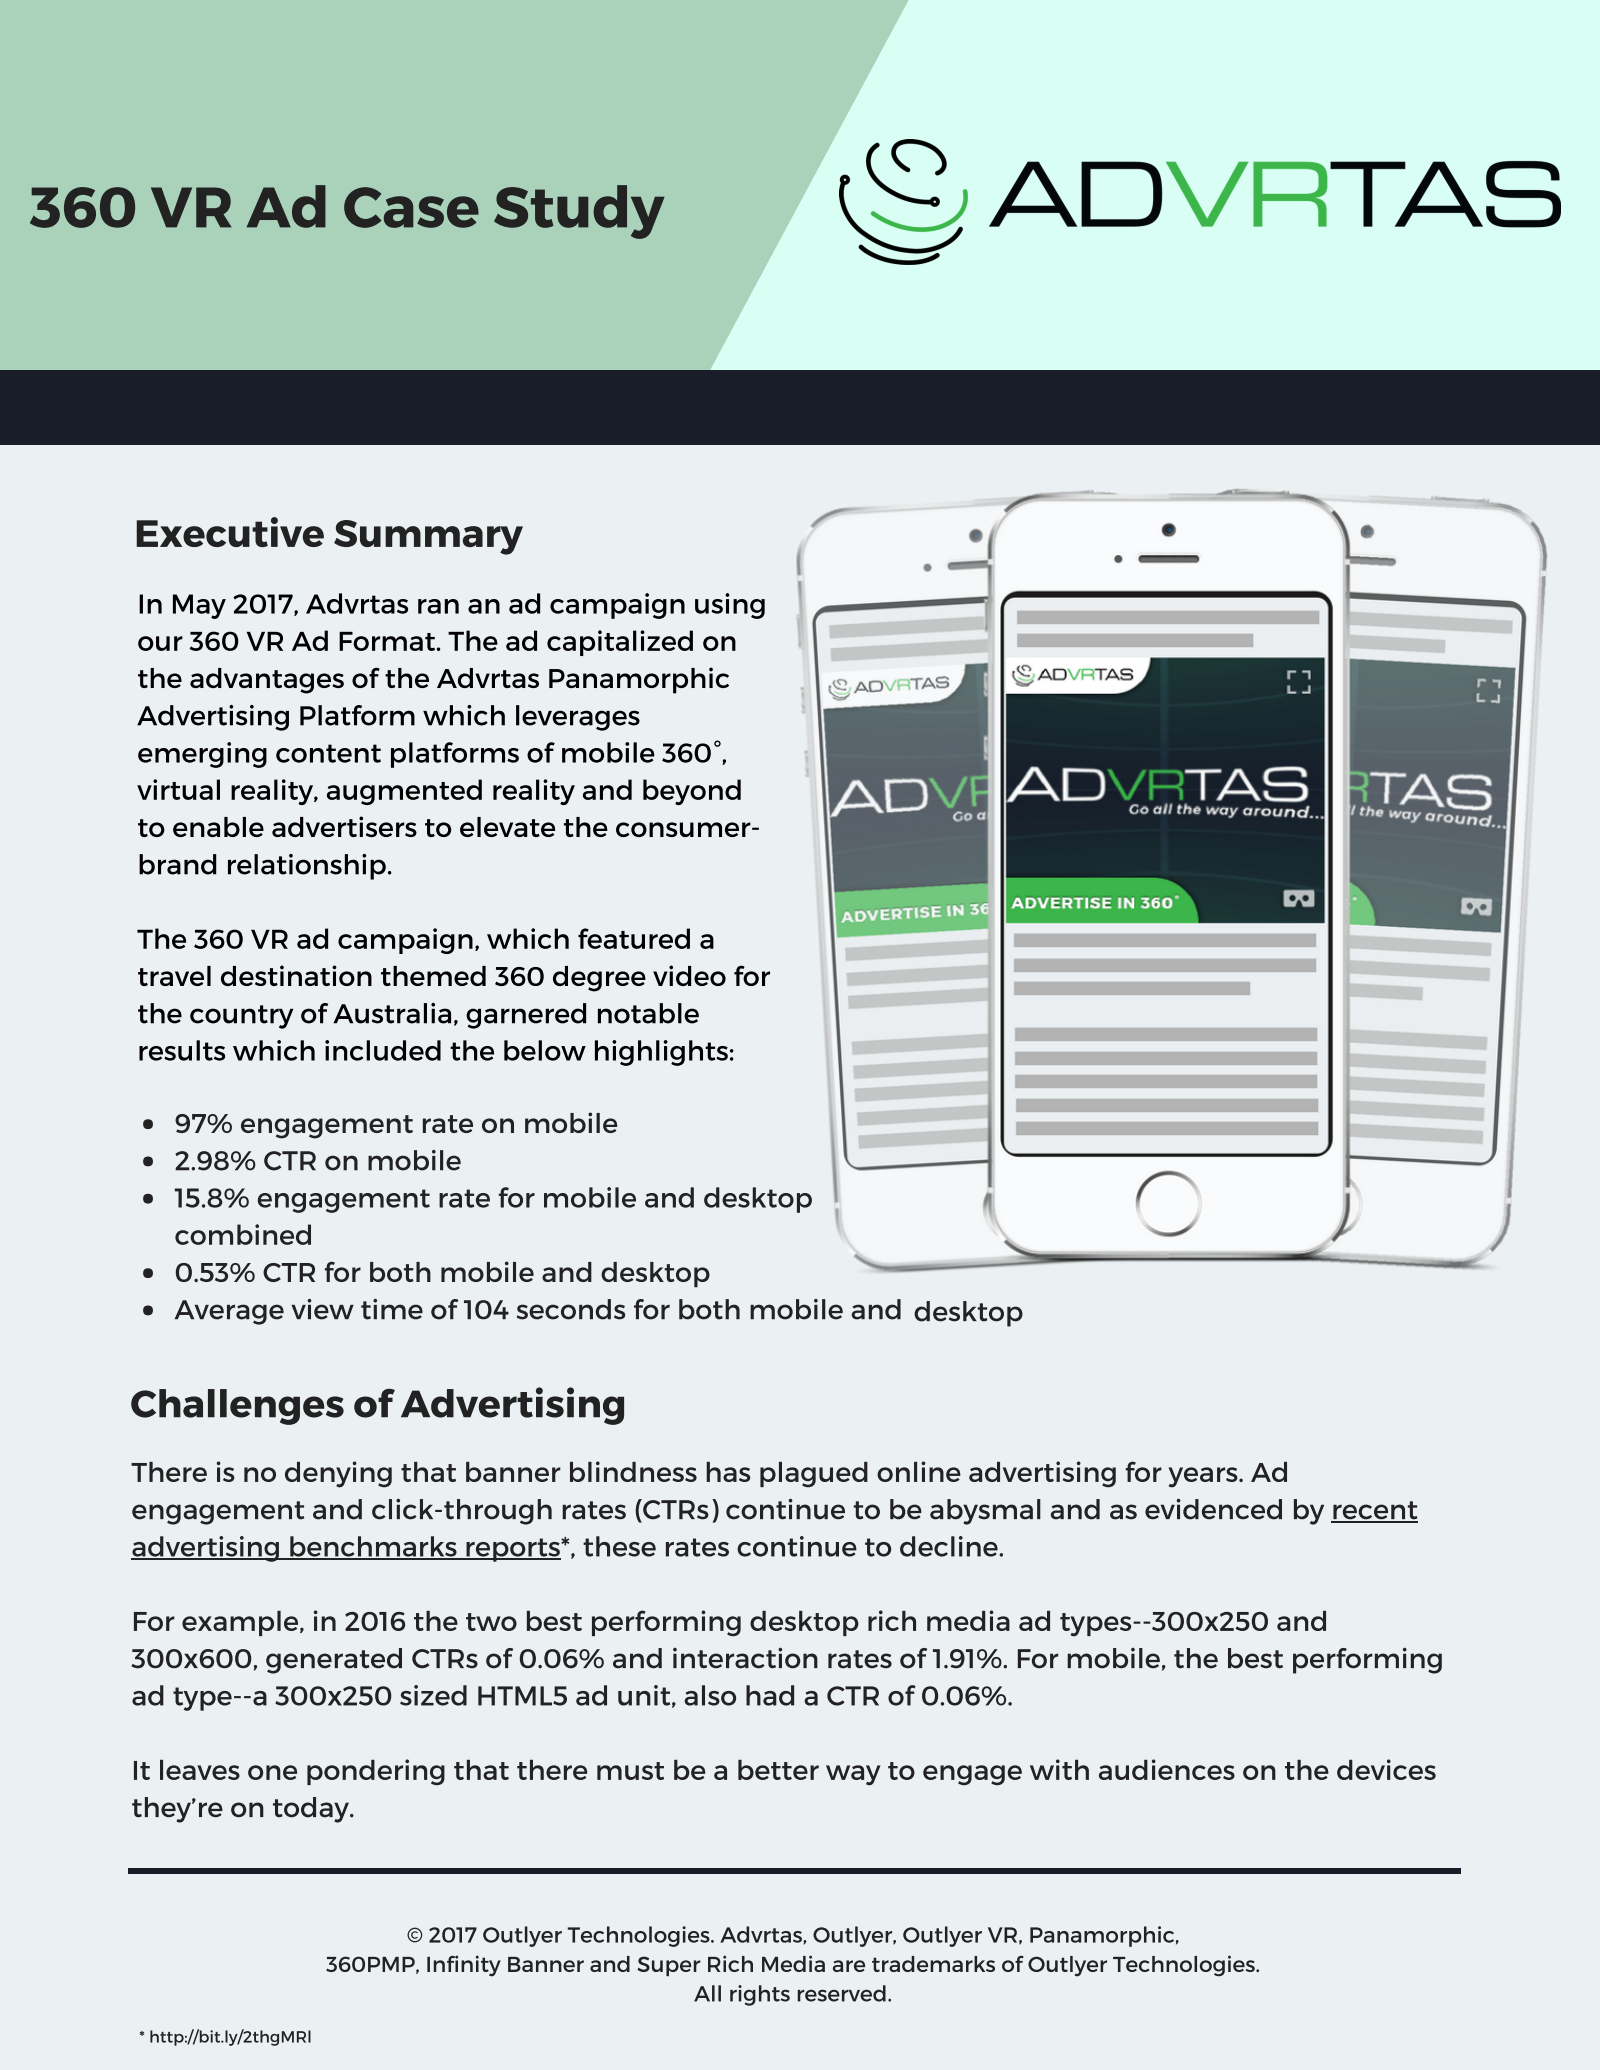 Image resolution: width=1600 pixels, height=2070 pixels. I want to click on Study, so click(579, 212).
